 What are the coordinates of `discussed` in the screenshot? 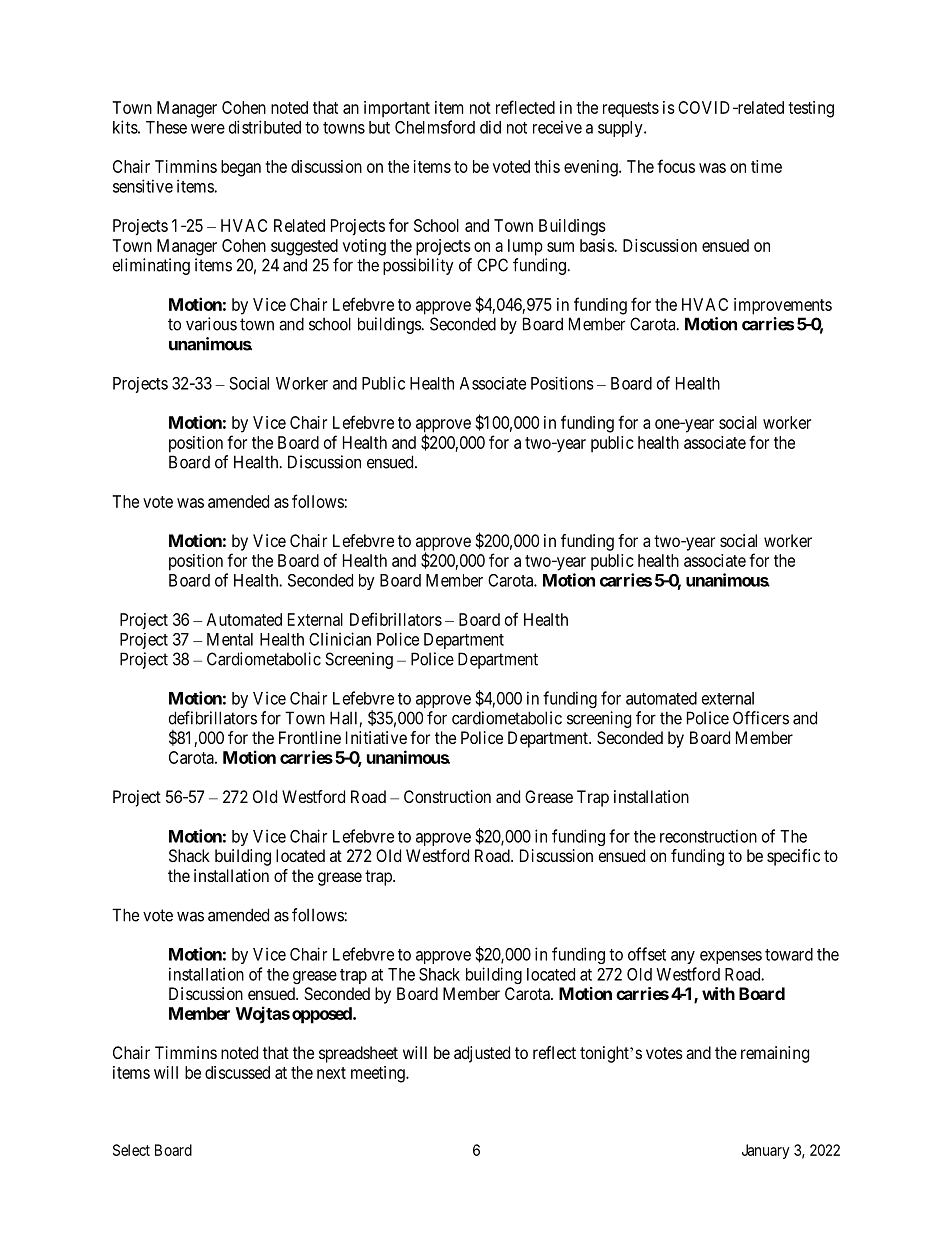 It's located at (237, 1072).
